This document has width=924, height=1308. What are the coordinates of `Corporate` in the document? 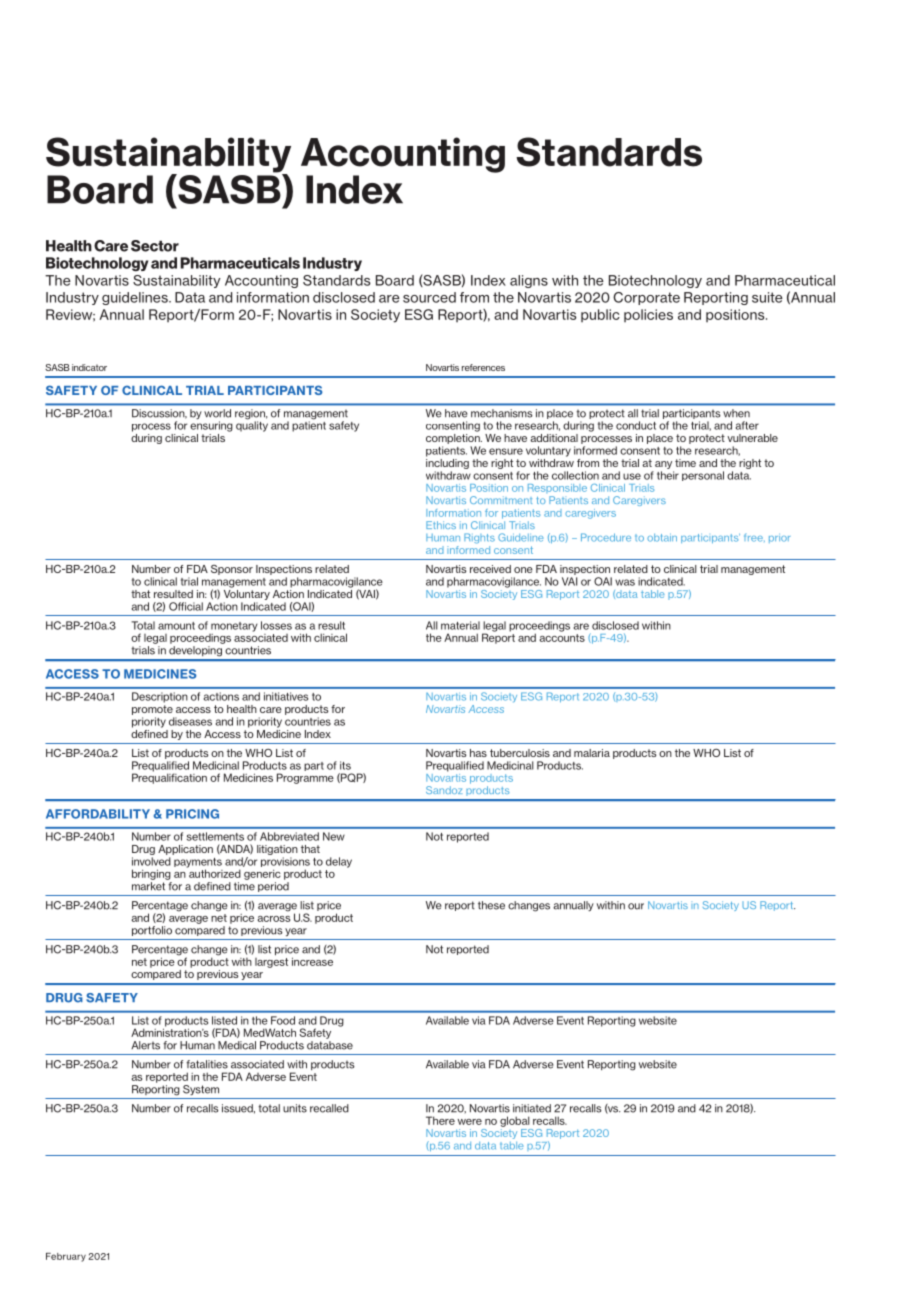 It's located at (646, 298).
